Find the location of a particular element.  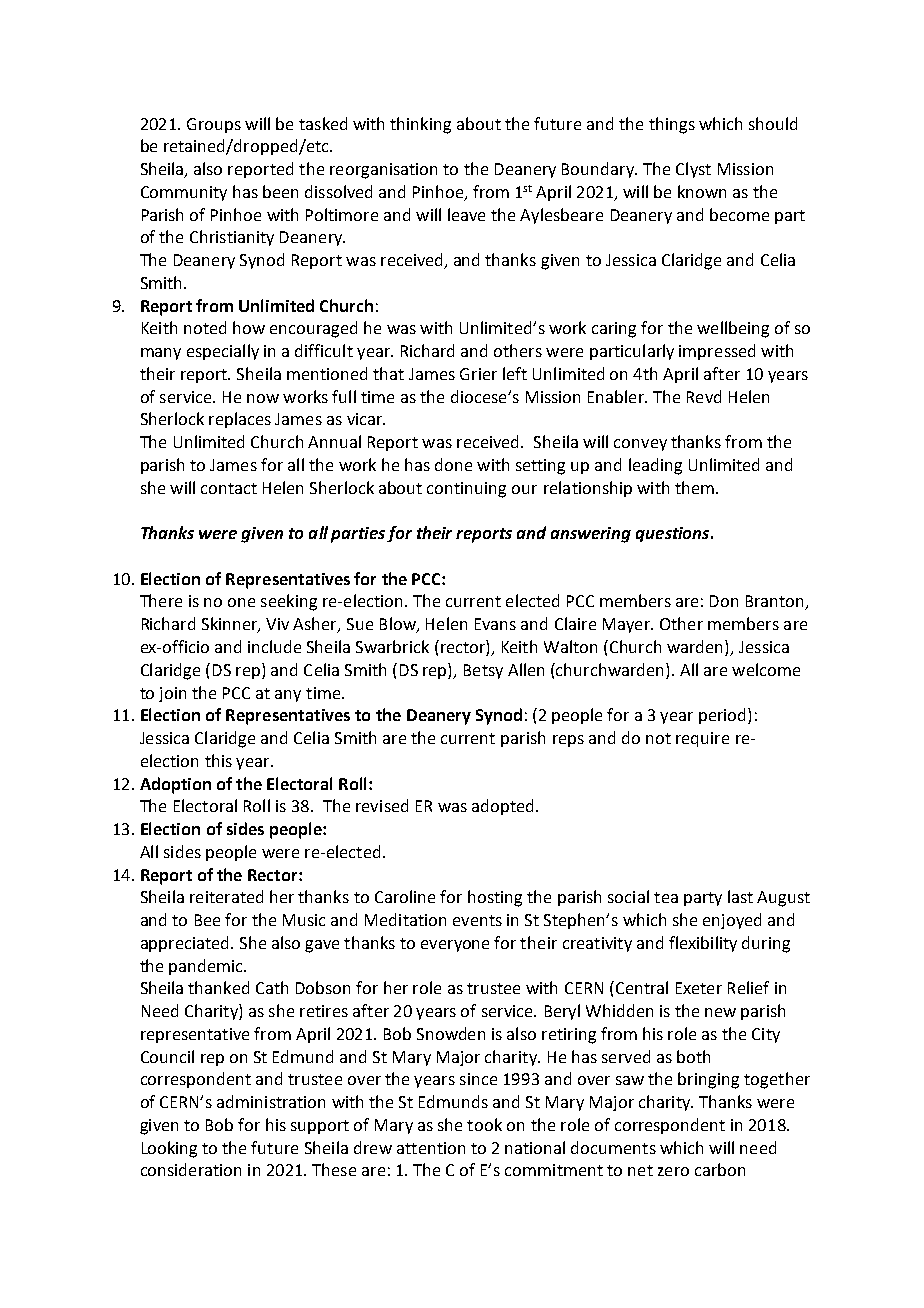

consideration is located at coordinates (191, 1169).
